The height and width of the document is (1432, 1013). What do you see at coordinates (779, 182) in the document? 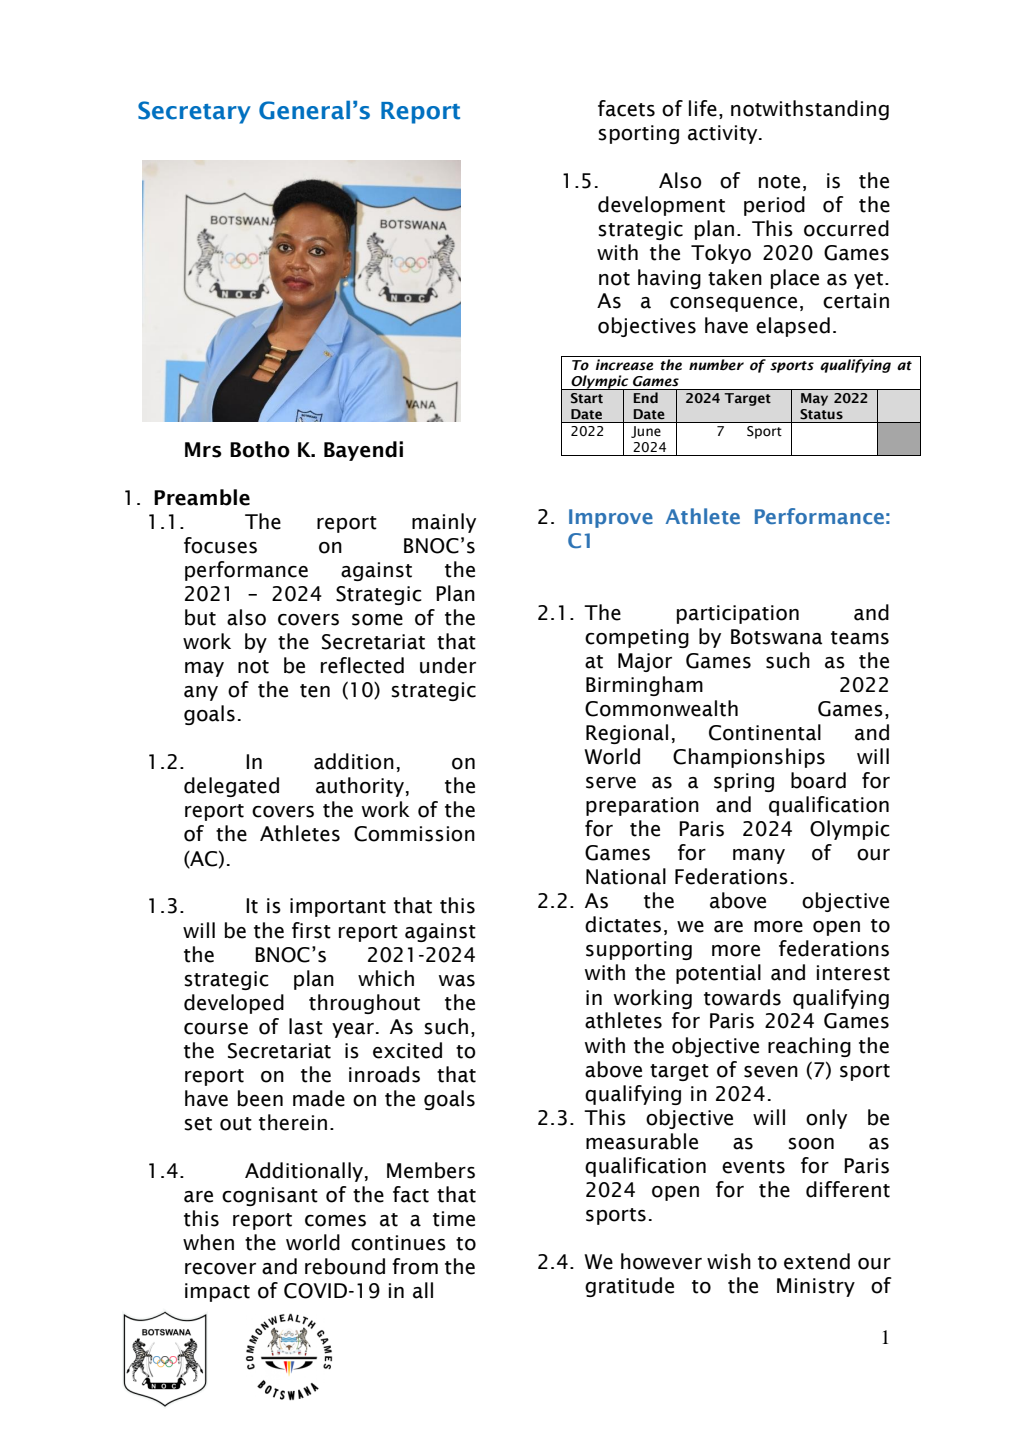
I see `note` at bounding box center [779, 182].
